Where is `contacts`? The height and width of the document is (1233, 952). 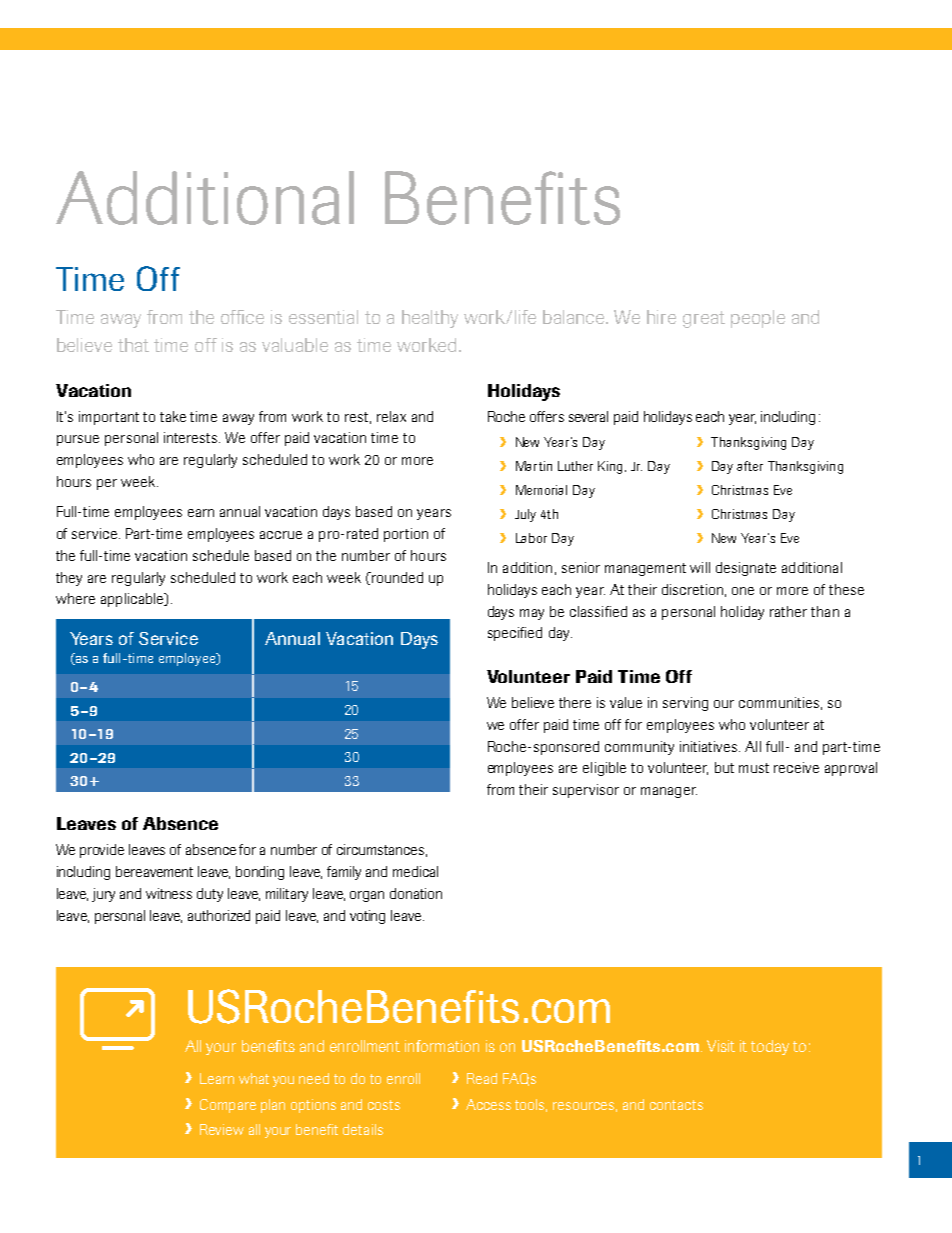
contacts is located at coordinates (676, 1105).
